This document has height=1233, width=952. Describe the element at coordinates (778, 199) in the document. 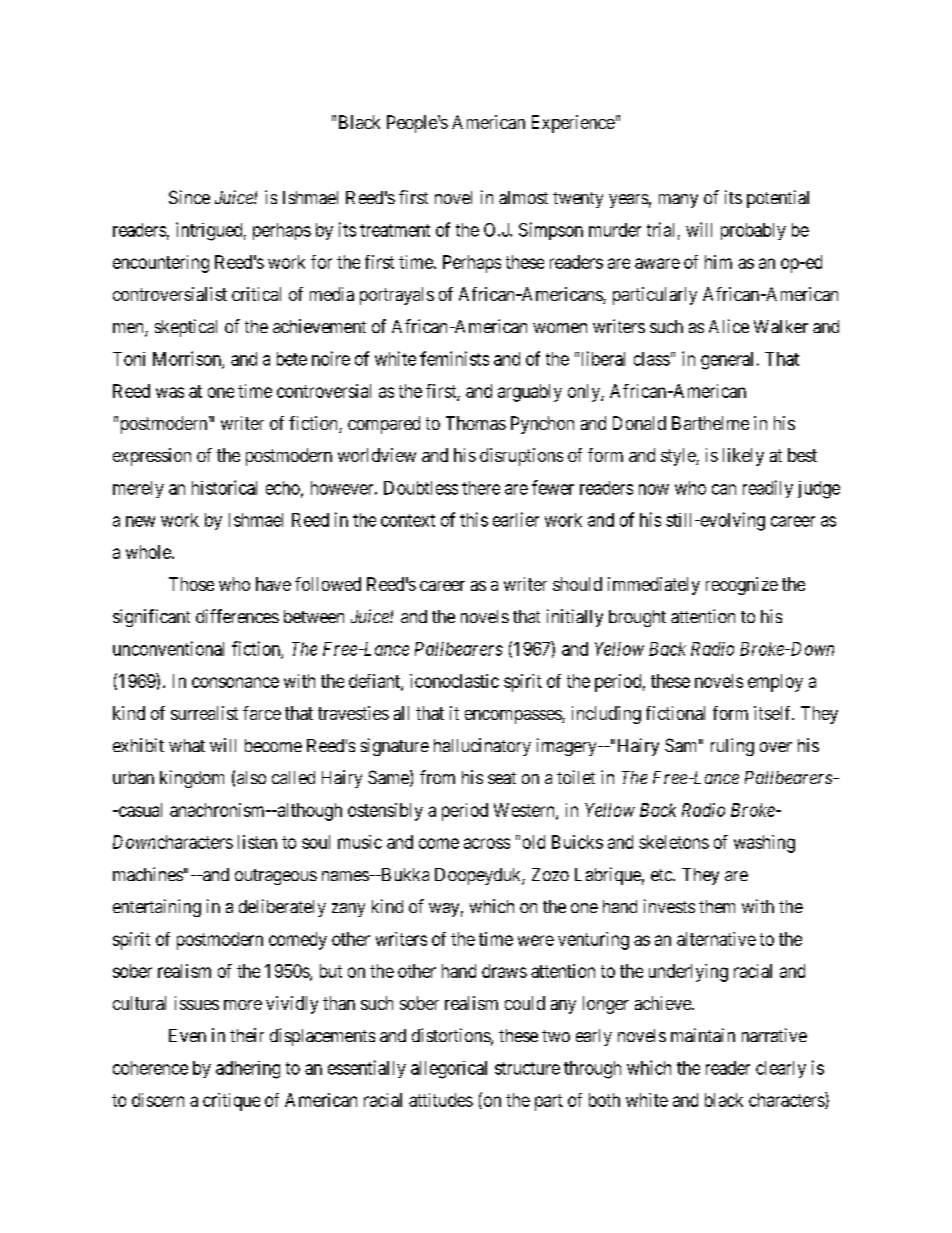

I see `potential` at that location.
